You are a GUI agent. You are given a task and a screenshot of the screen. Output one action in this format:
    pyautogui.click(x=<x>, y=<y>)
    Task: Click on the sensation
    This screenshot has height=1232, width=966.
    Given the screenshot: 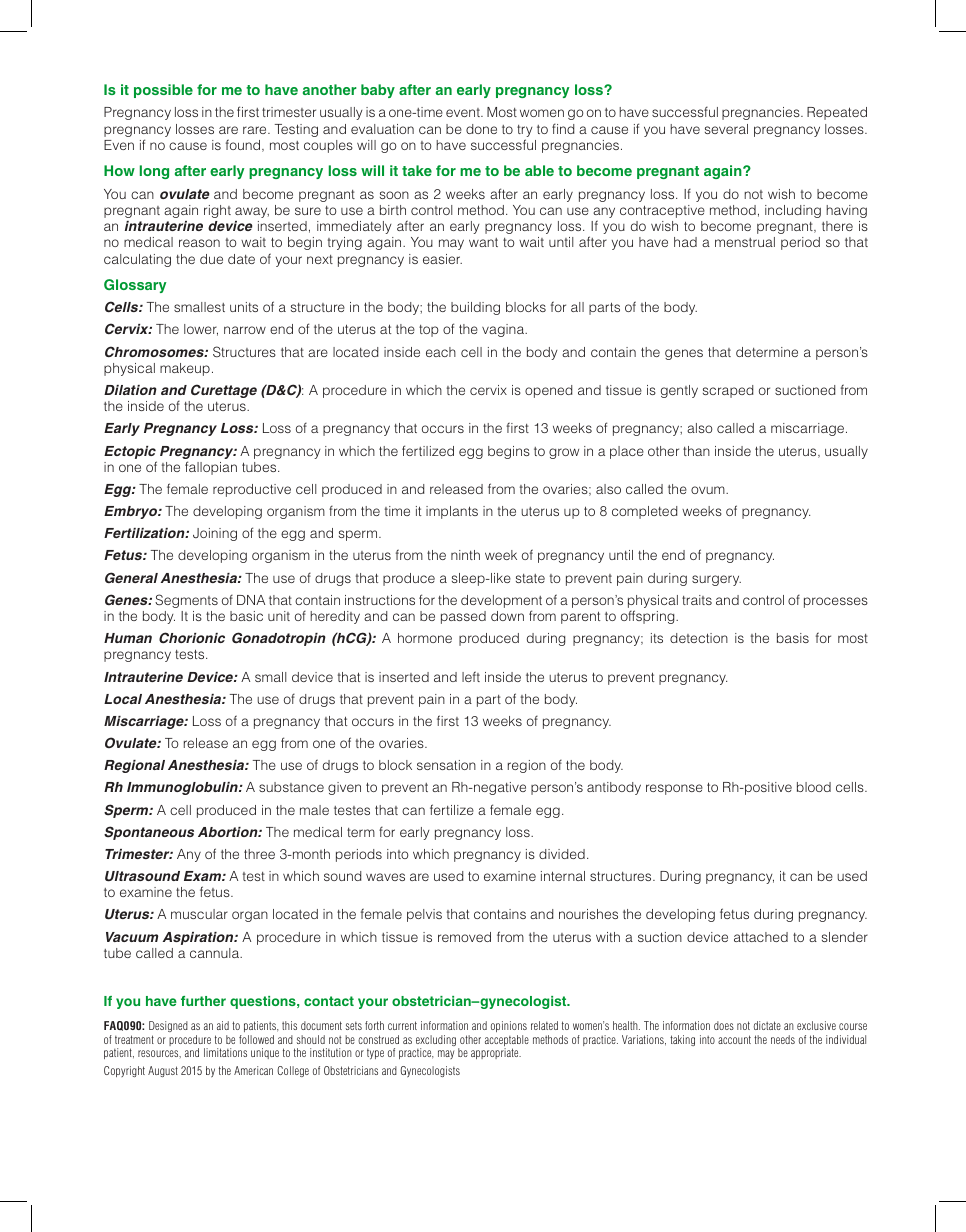 What is the action you would take?
    pyautogui.click(x=446, y=765)
